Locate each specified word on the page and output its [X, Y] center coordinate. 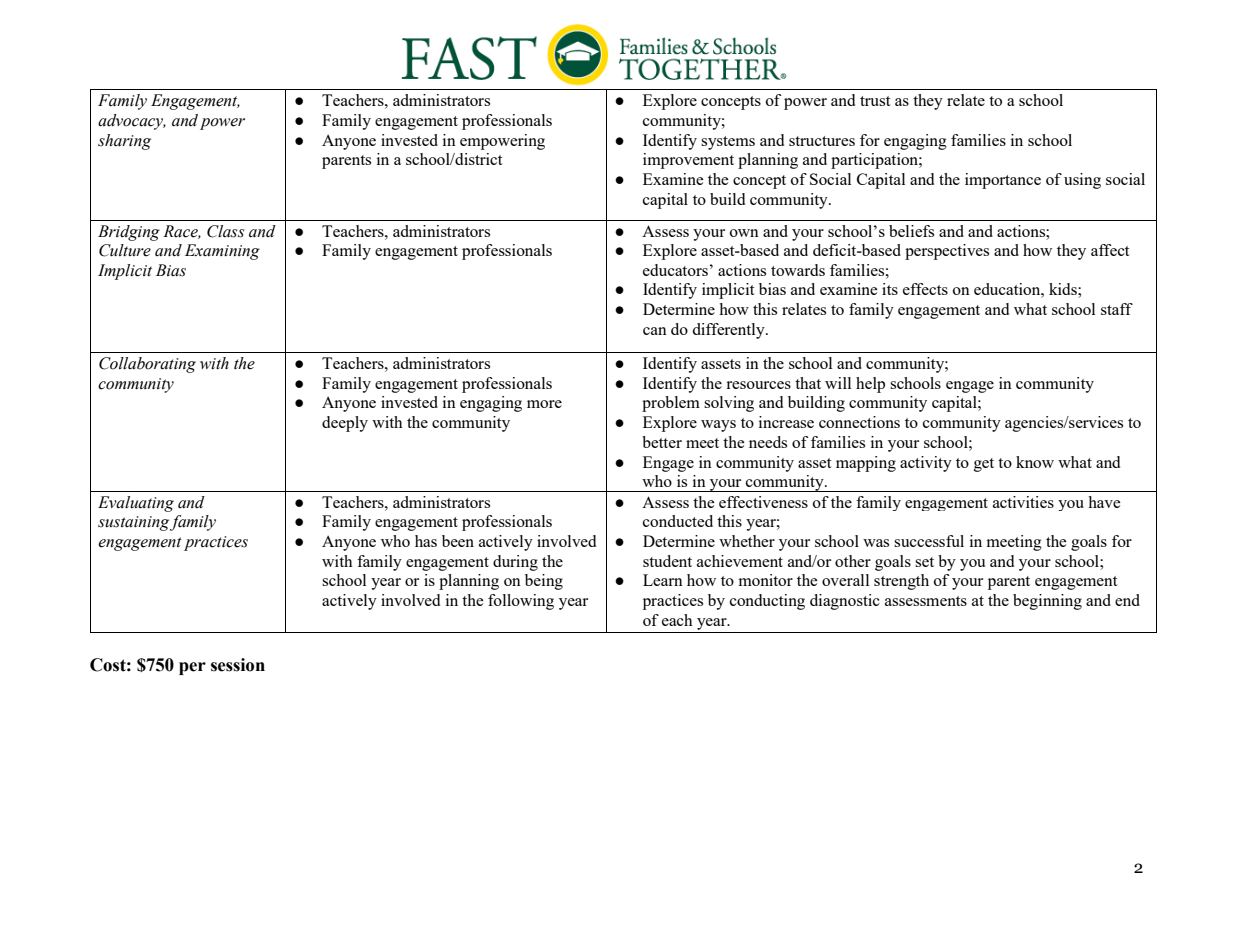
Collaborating [147, 365]
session [238, 665]
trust [875, 101]
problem [671, 404]
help [870, 385]
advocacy [132, 122]
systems [728, 143]
